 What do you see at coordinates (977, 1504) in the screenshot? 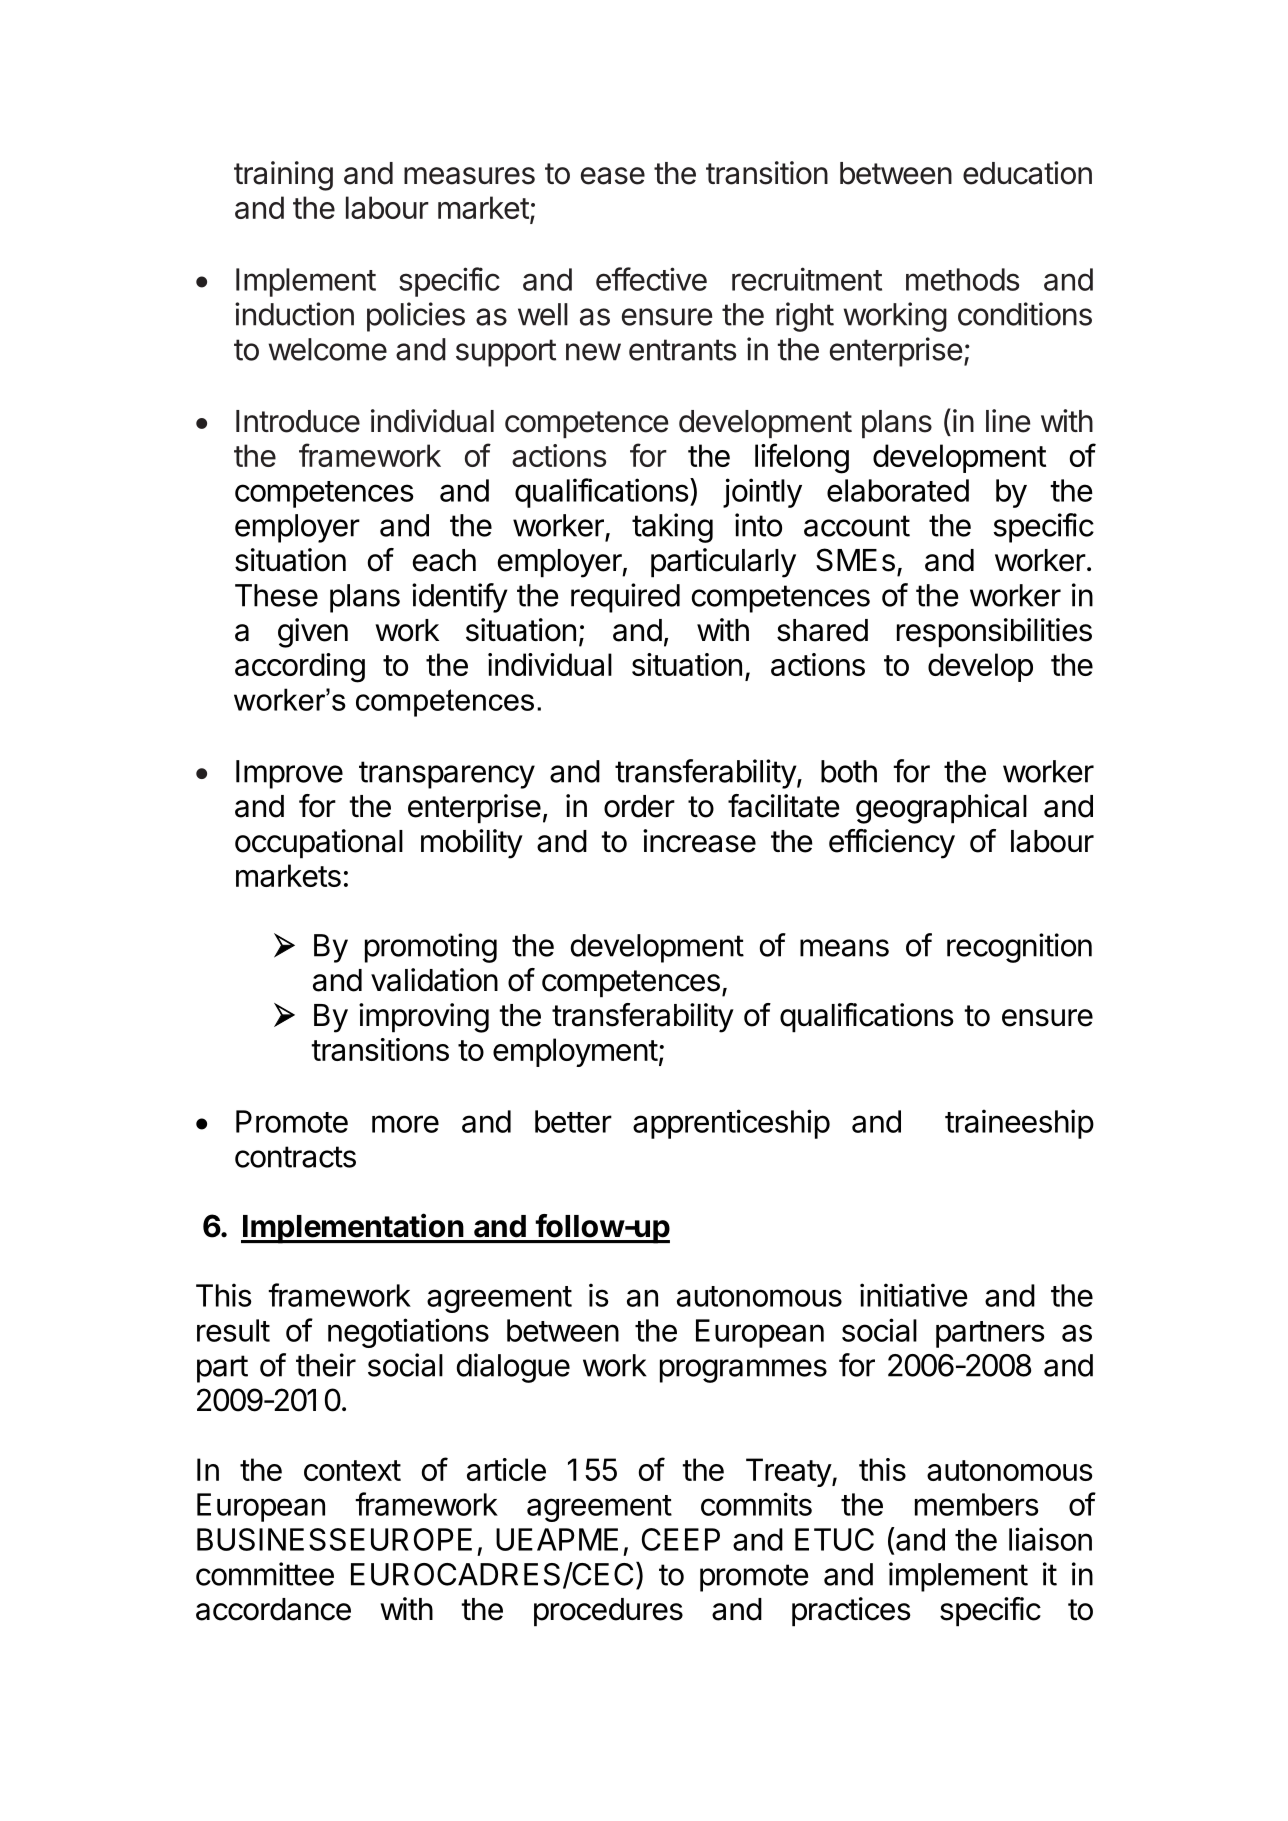
I see `members` at bounding box center [977, 1504].
